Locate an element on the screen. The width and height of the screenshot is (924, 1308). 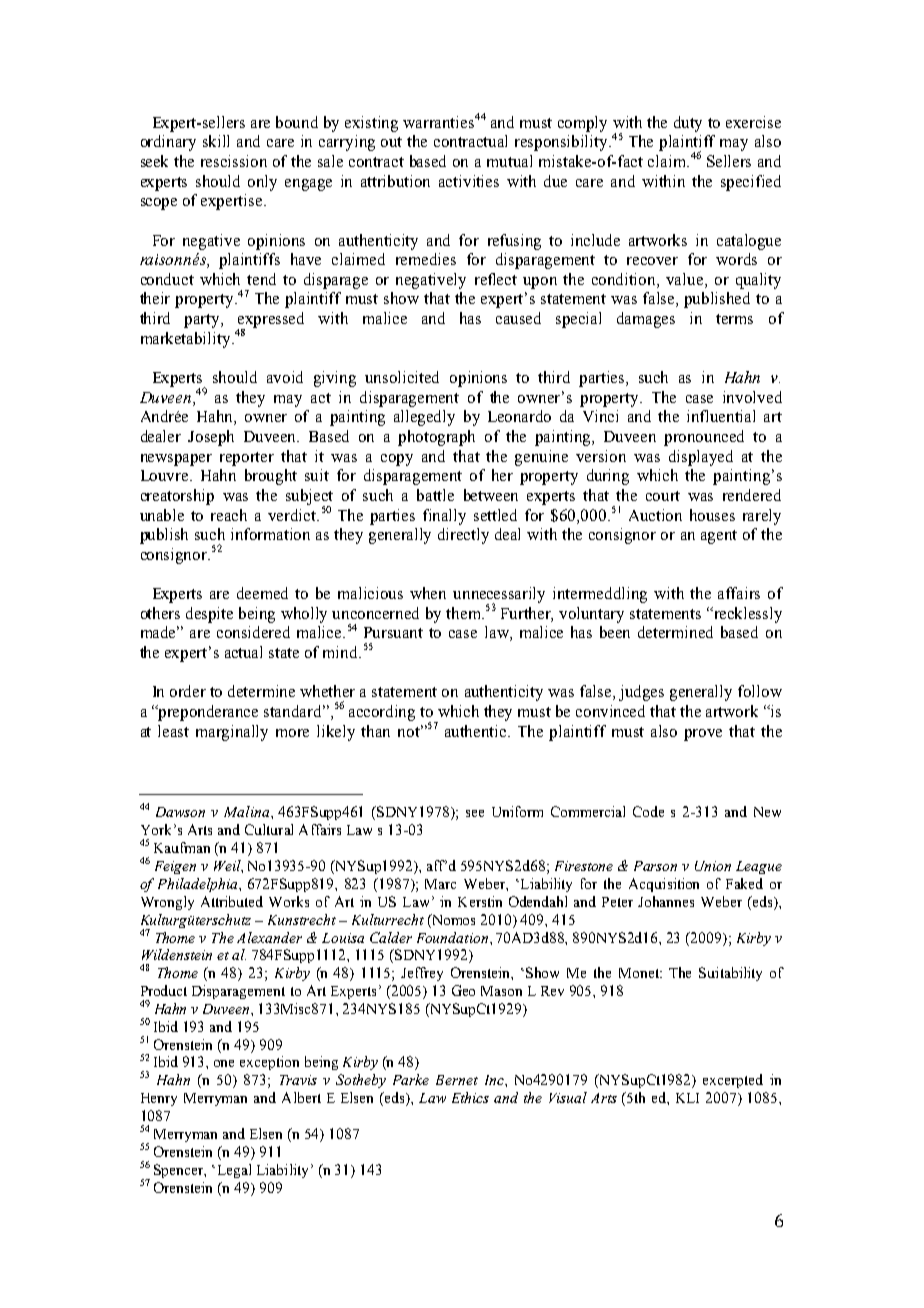
activities is located at coordinates (469, 181).
